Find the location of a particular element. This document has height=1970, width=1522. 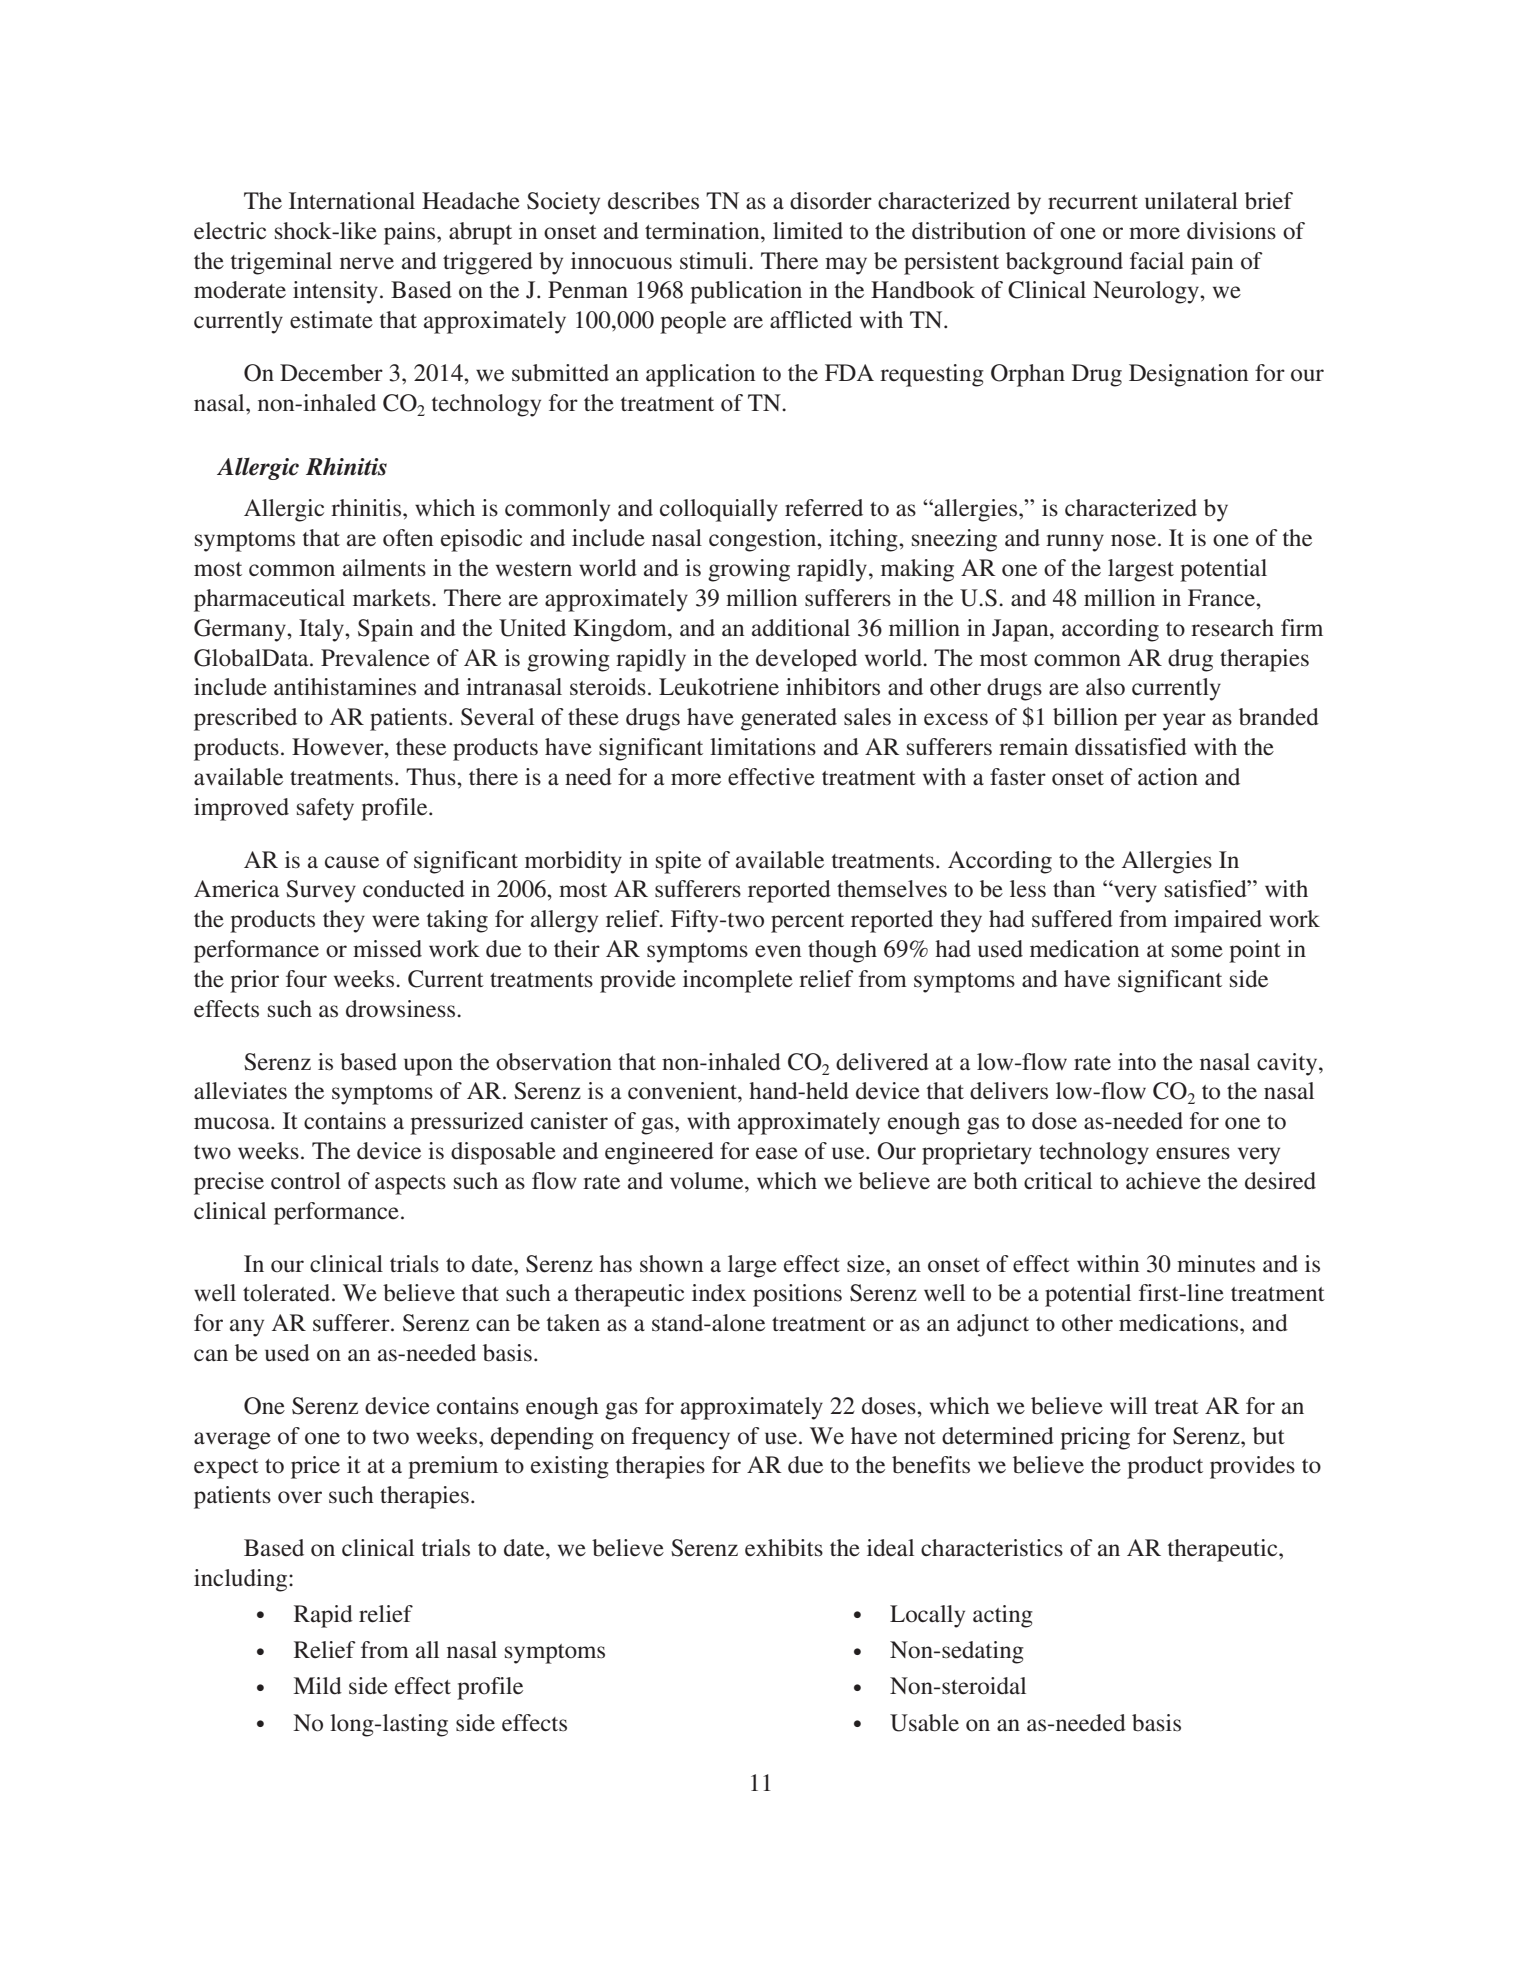

Usable is located at coordinates (924, 1723).
